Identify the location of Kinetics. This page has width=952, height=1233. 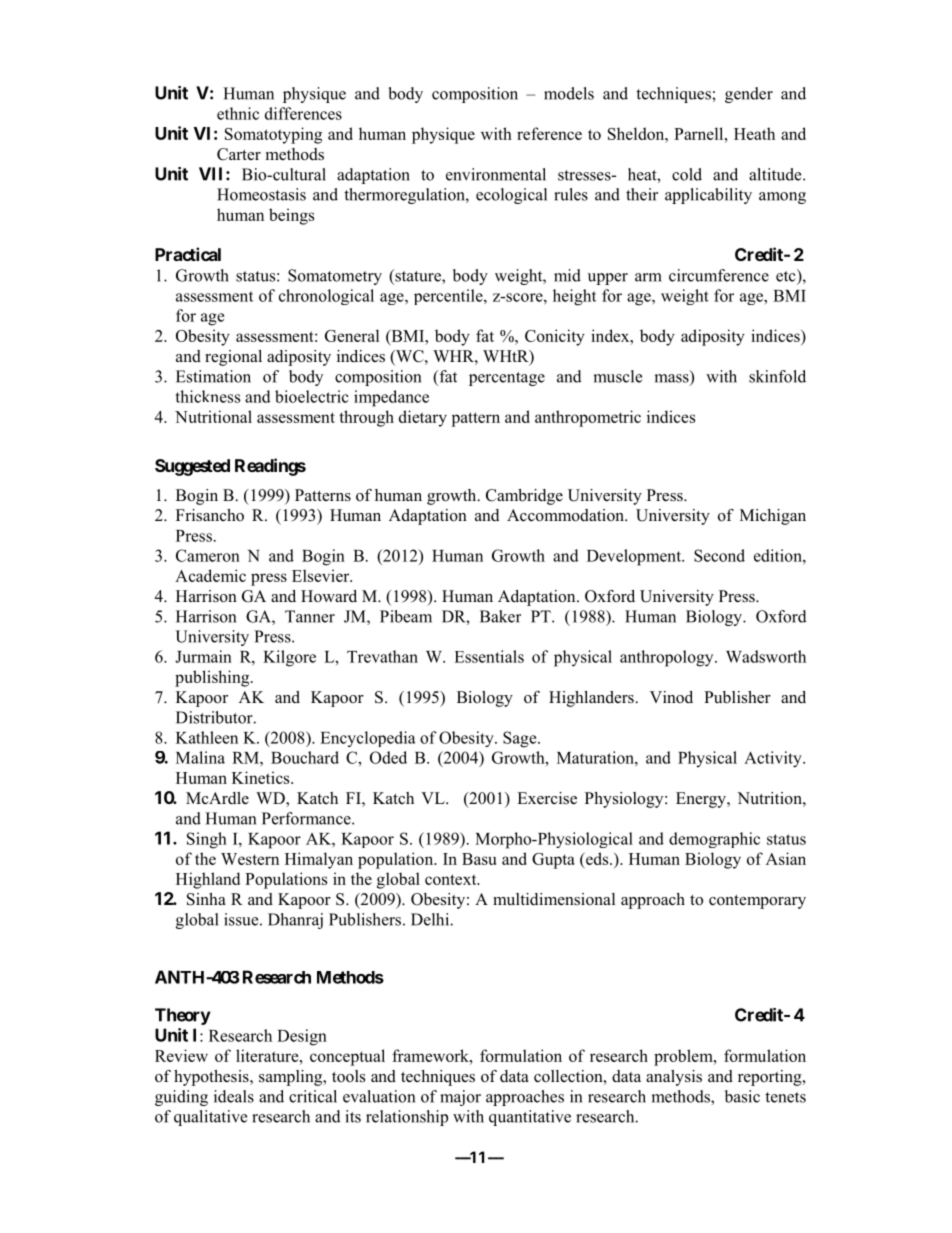
(262, 777).
